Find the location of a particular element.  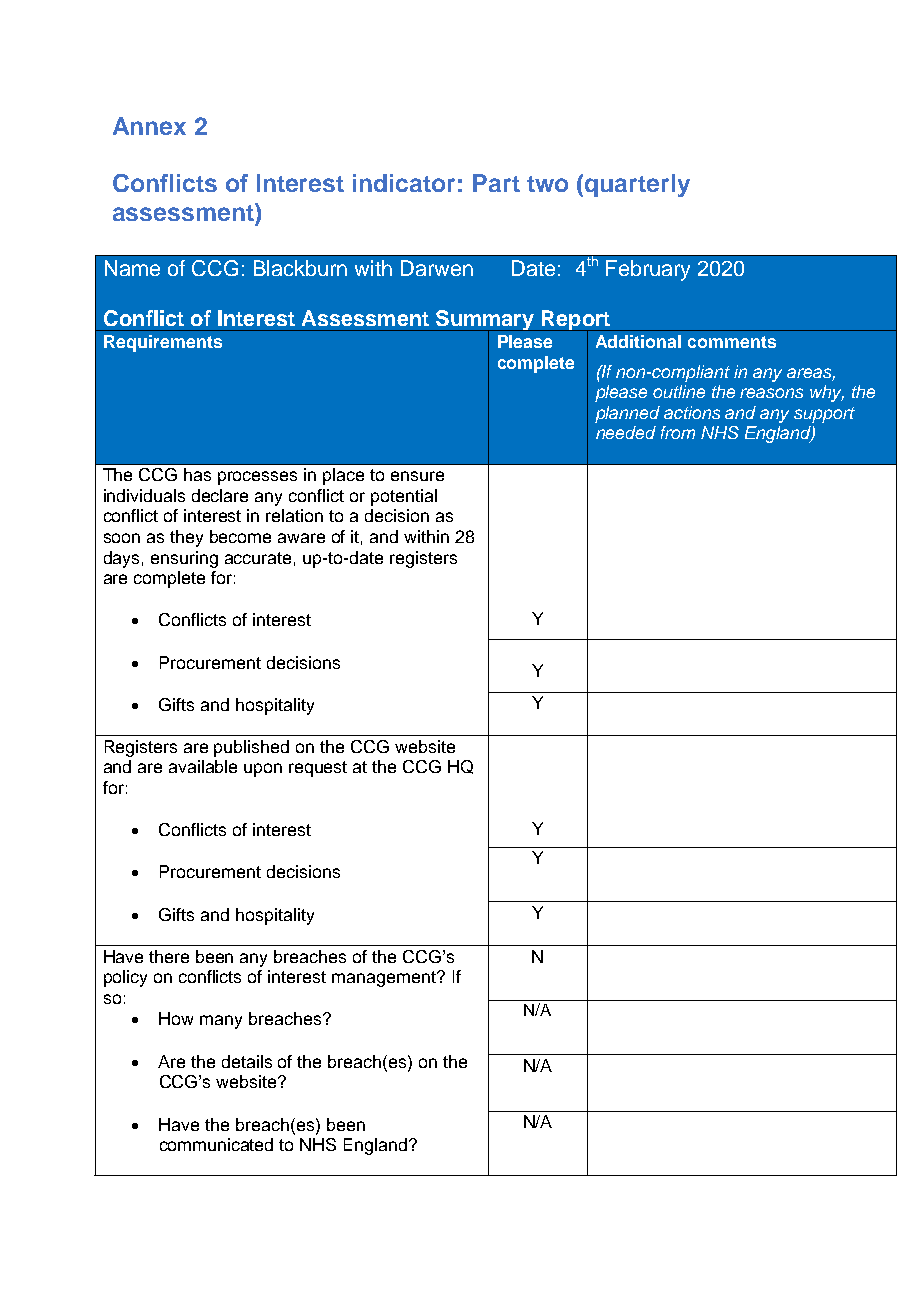

Requirements is located at coordinates (163, 343).
